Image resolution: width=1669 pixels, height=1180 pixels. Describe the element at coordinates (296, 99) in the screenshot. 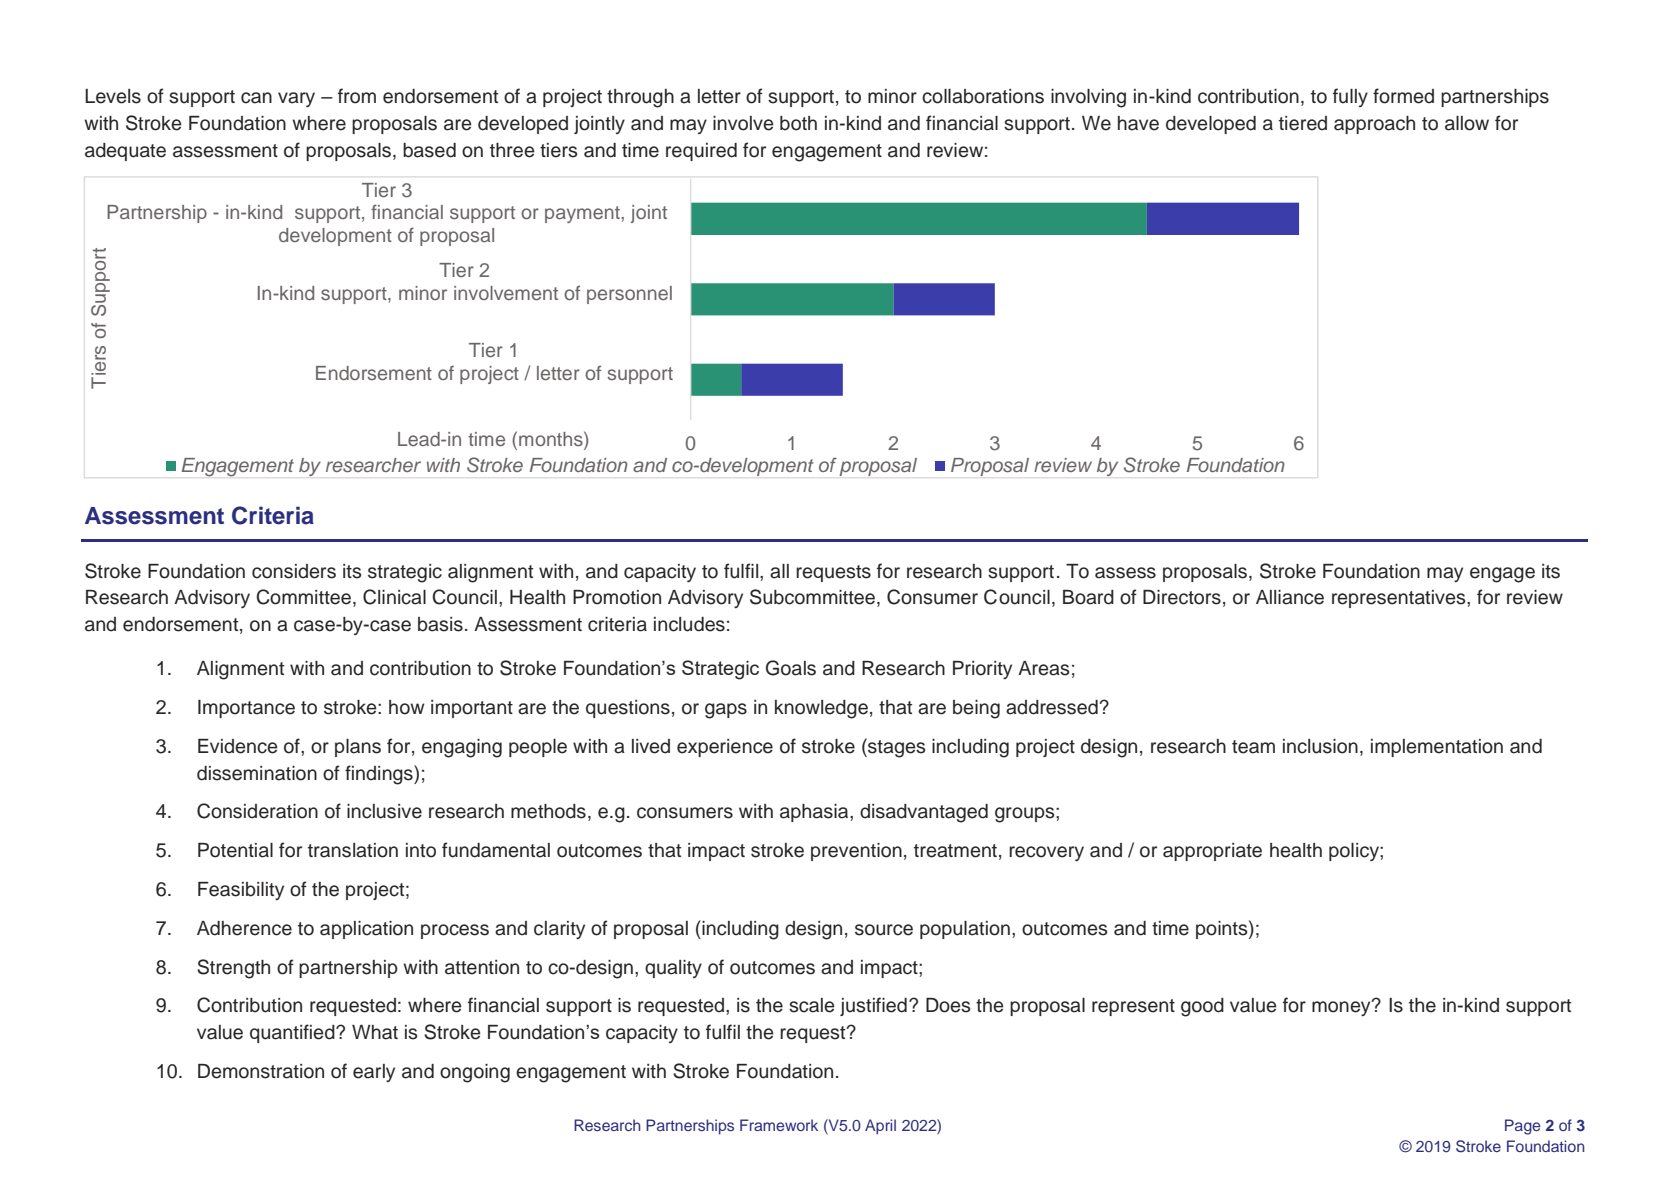

I see `vary` at that location.
